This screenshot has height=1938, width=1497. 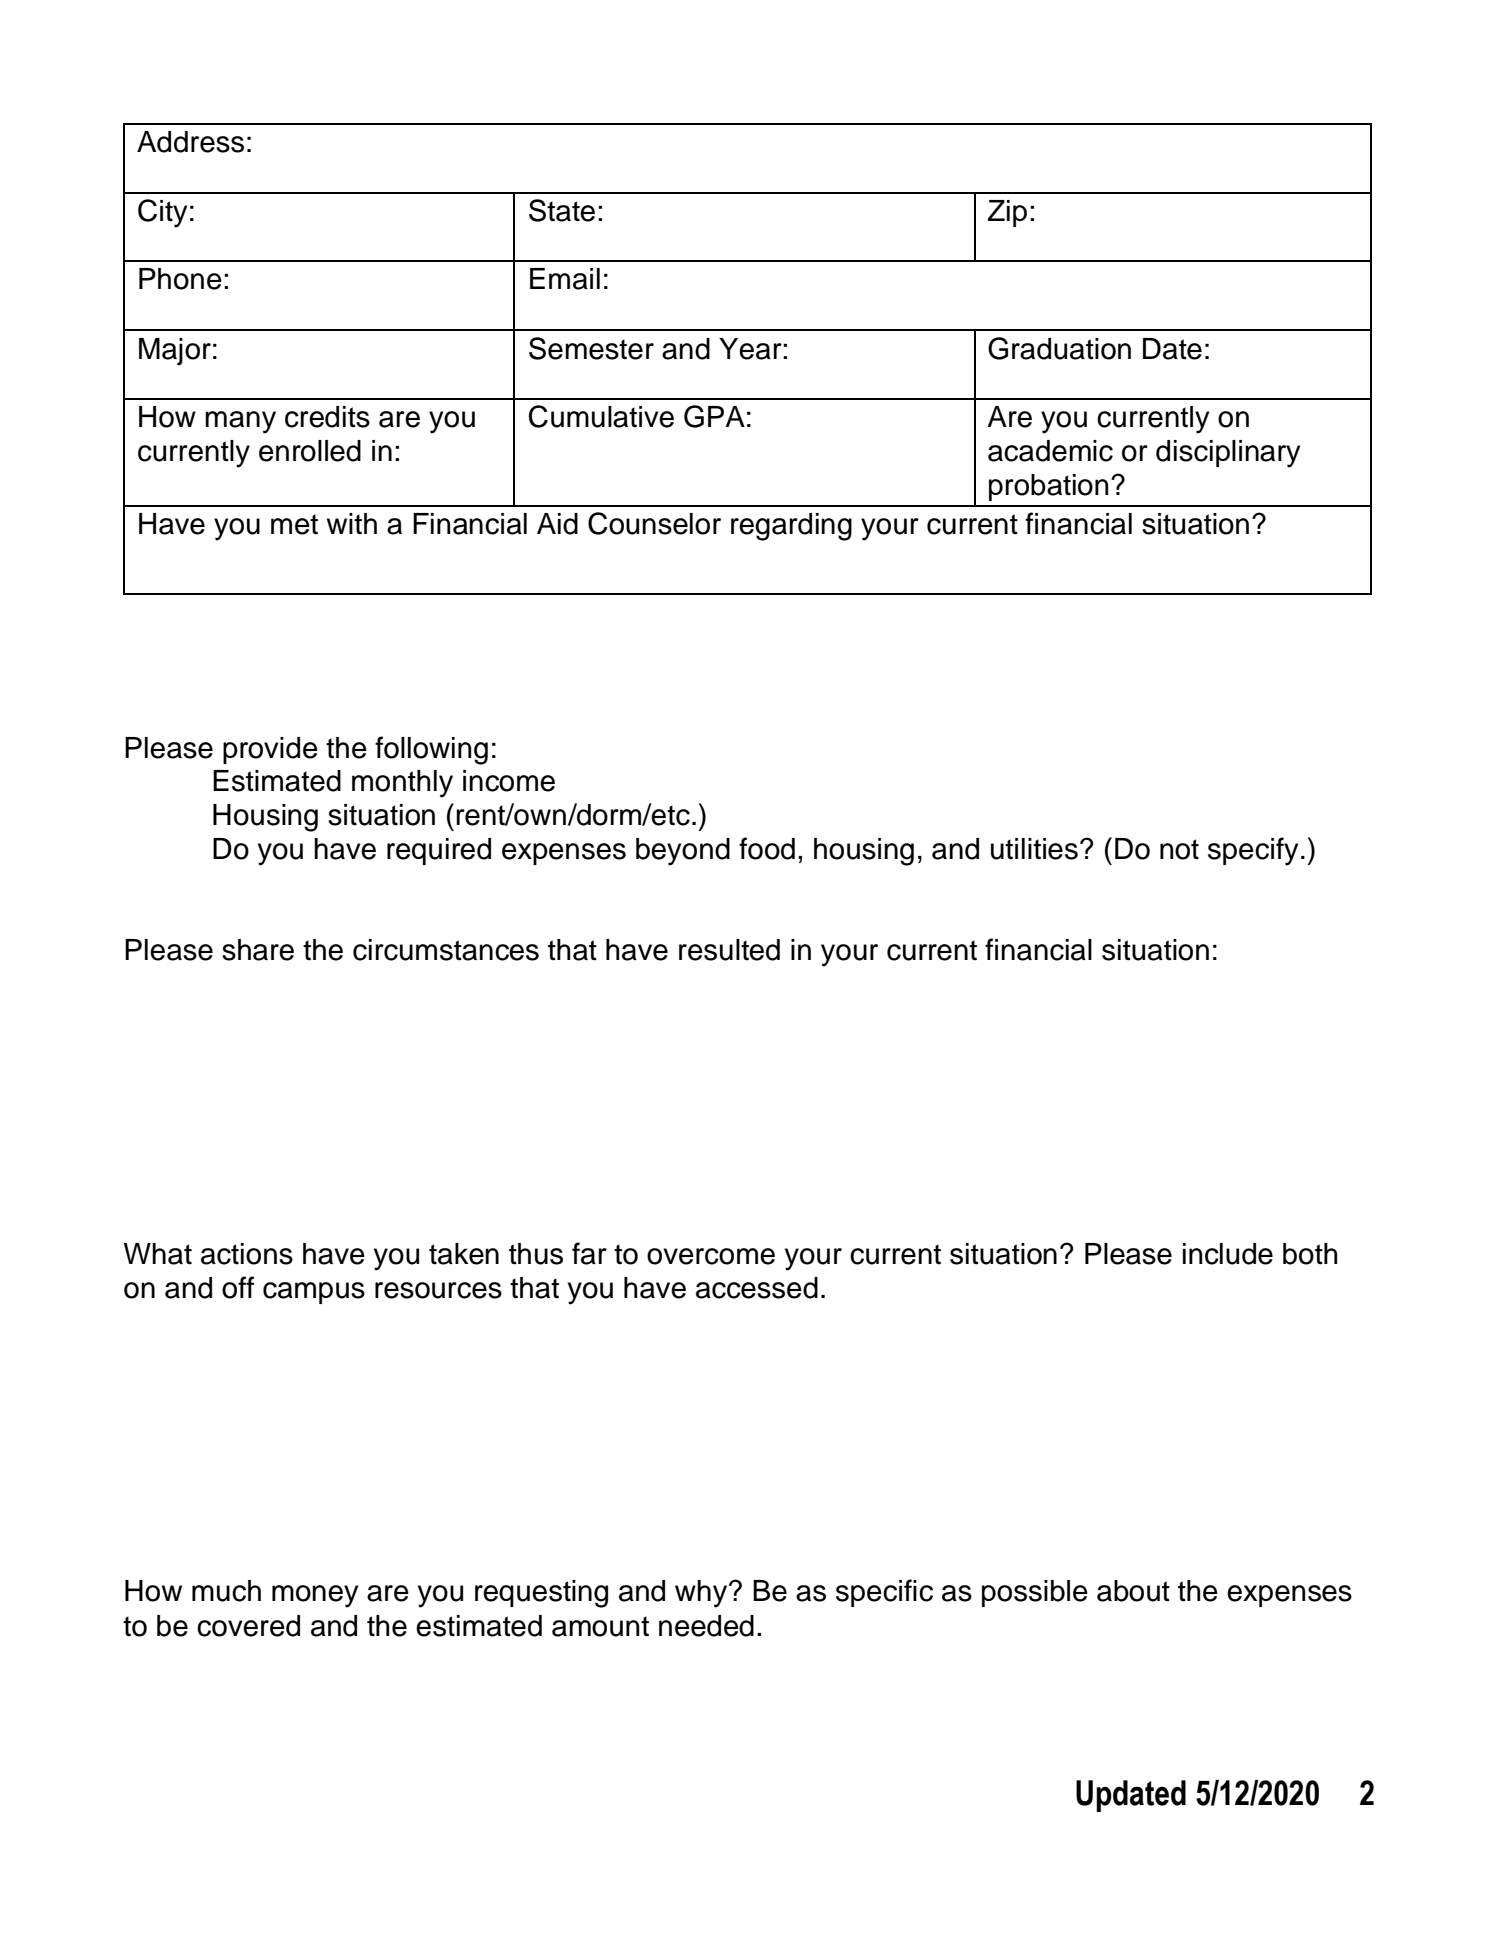 What do you see at coordinates (1007, 213) in the screenshot?
I see `Zip` at bounding box center [1007, 213].
